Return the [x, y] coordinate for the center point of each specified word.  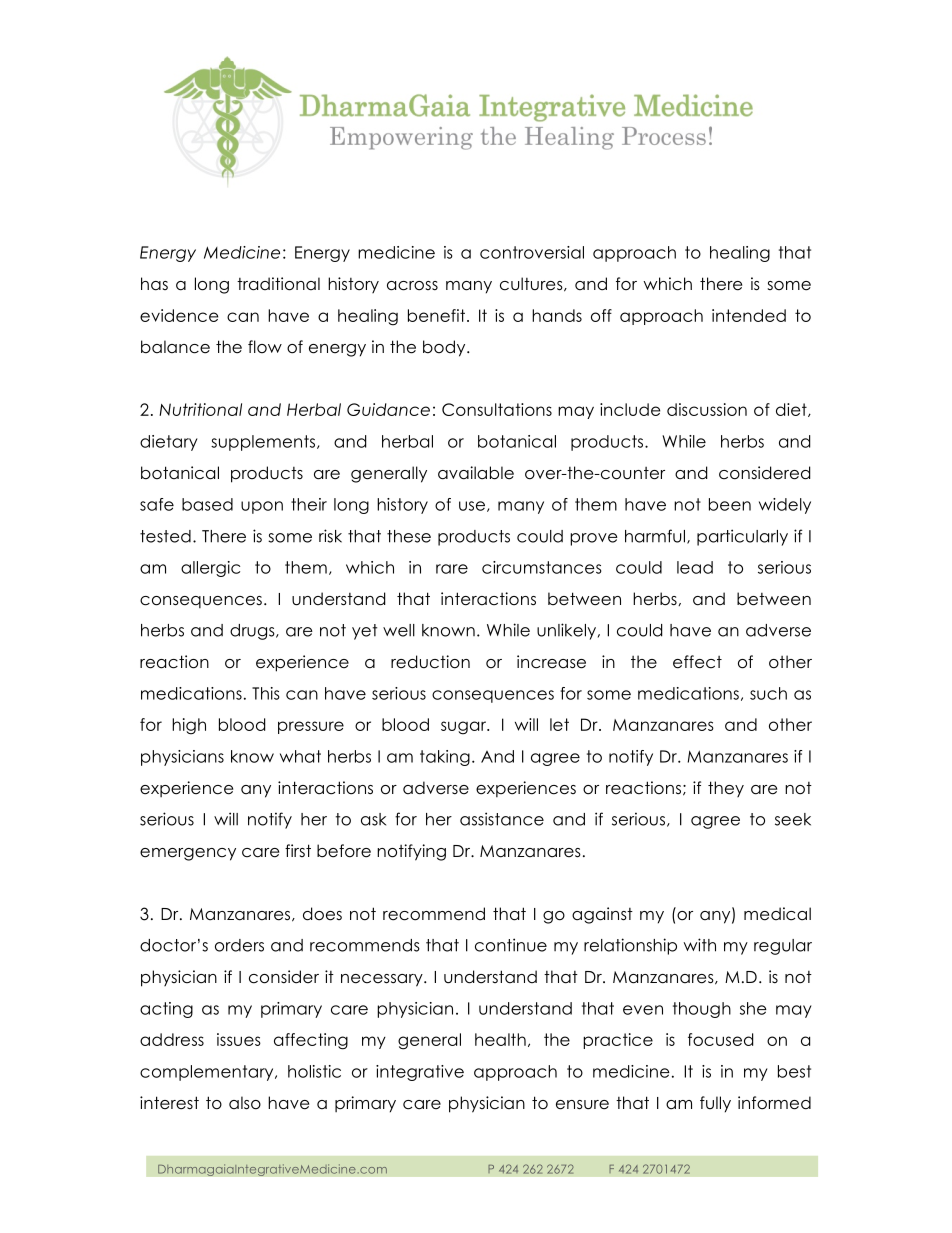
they [726, 789]
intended [749, 315]
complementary [208, 1073]
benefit [436, 315]
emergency [188, 854]
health [500, 1039]
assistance [502, 819]
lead [695, 567]
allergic [210, 569]
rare [452, 569]
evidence [179, 315]
